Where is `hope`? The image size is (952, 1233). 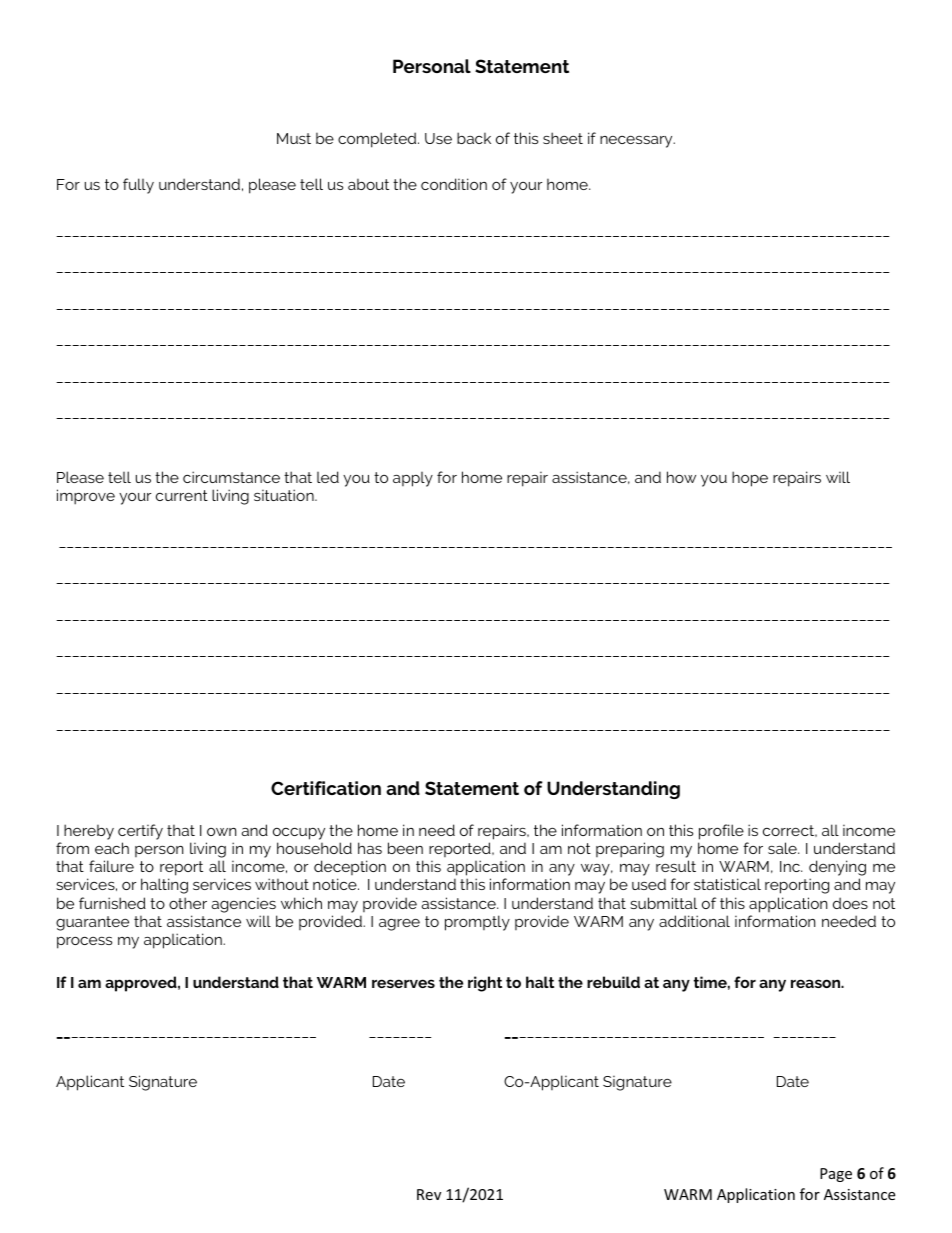 hope is located at coordinates (750, 479).
